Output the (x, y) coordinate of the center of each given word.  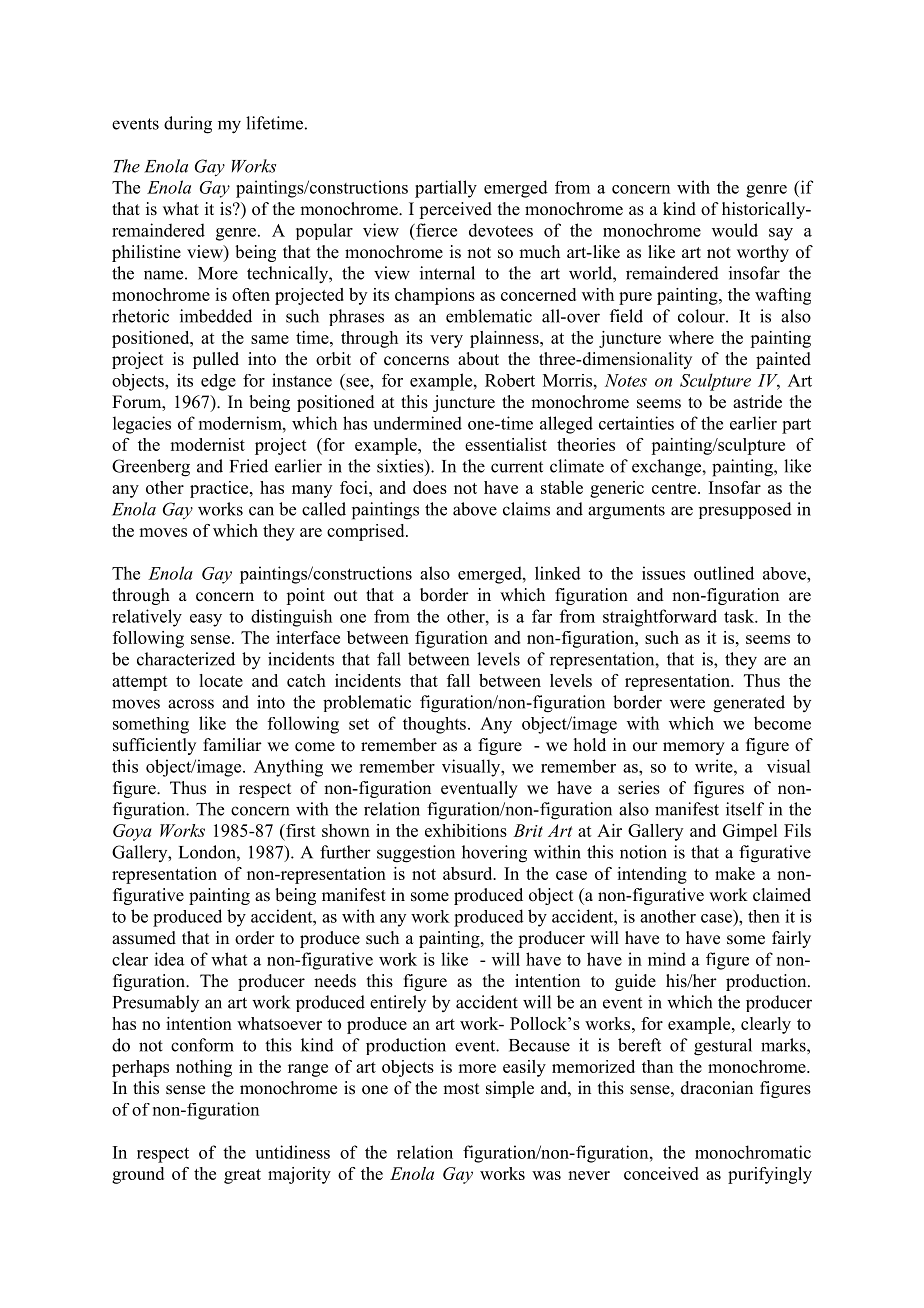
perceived (455, 210)
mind (667, 959)
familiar (232, 744)
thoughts (434, 725)
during (188, 125)
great (242, 1176)
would (735, 230)
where (691, 337)
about (478, 359)
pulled (216, 360)
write (715, 766)
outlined (724, 573)
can (261, 511)
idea (169, 959)
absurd (469, 873)
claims (526, 509)
